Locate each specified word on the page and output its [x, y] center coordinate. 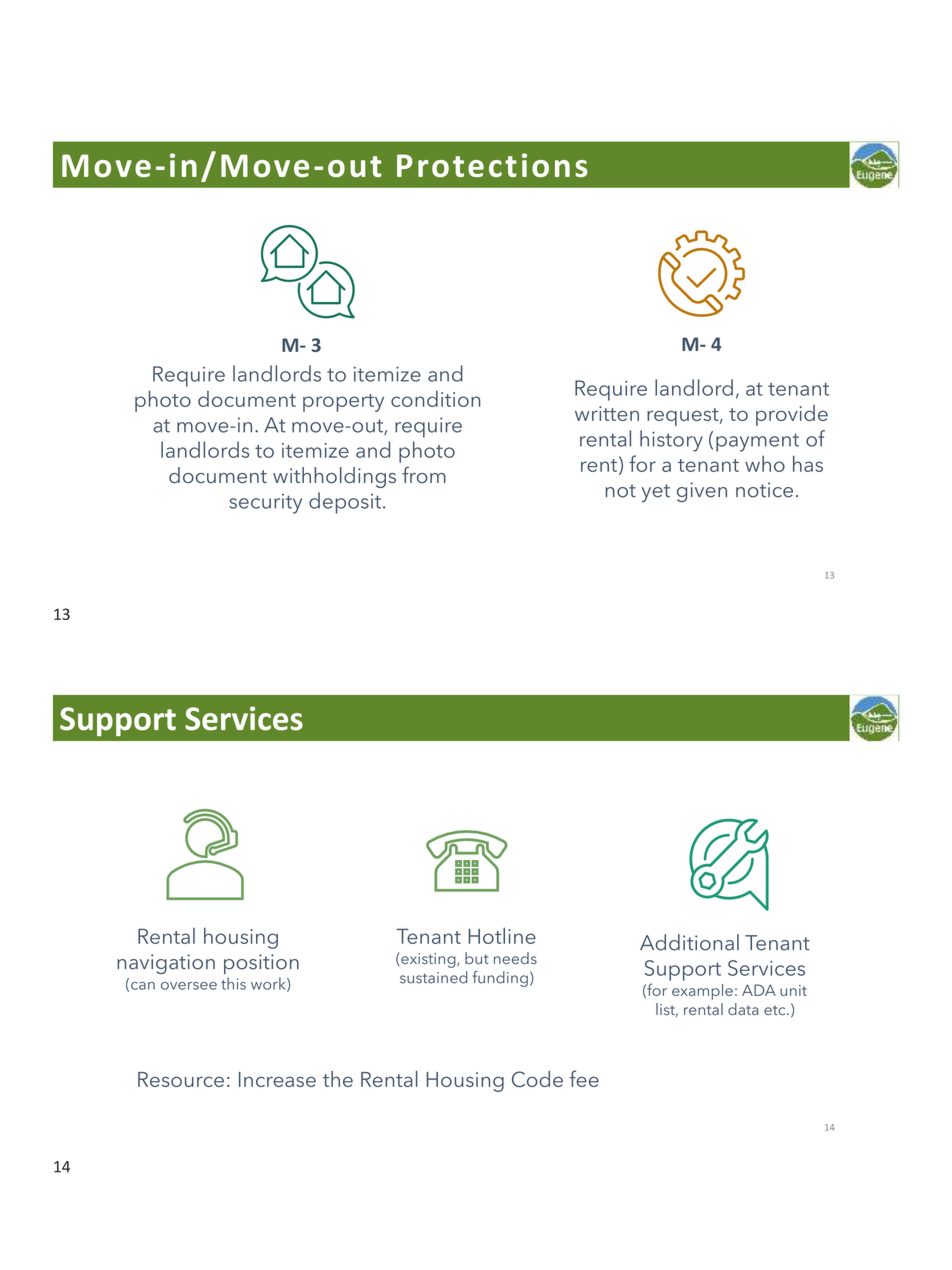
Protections [492, 165]
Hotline [502, 936]
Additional [689, 942]
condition [435, 399]
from [424, 475]
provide [792, 415]
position [261, 964]
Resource [181, 1079]
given [702, 492]
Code [537, 1079]
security [265, 504]
